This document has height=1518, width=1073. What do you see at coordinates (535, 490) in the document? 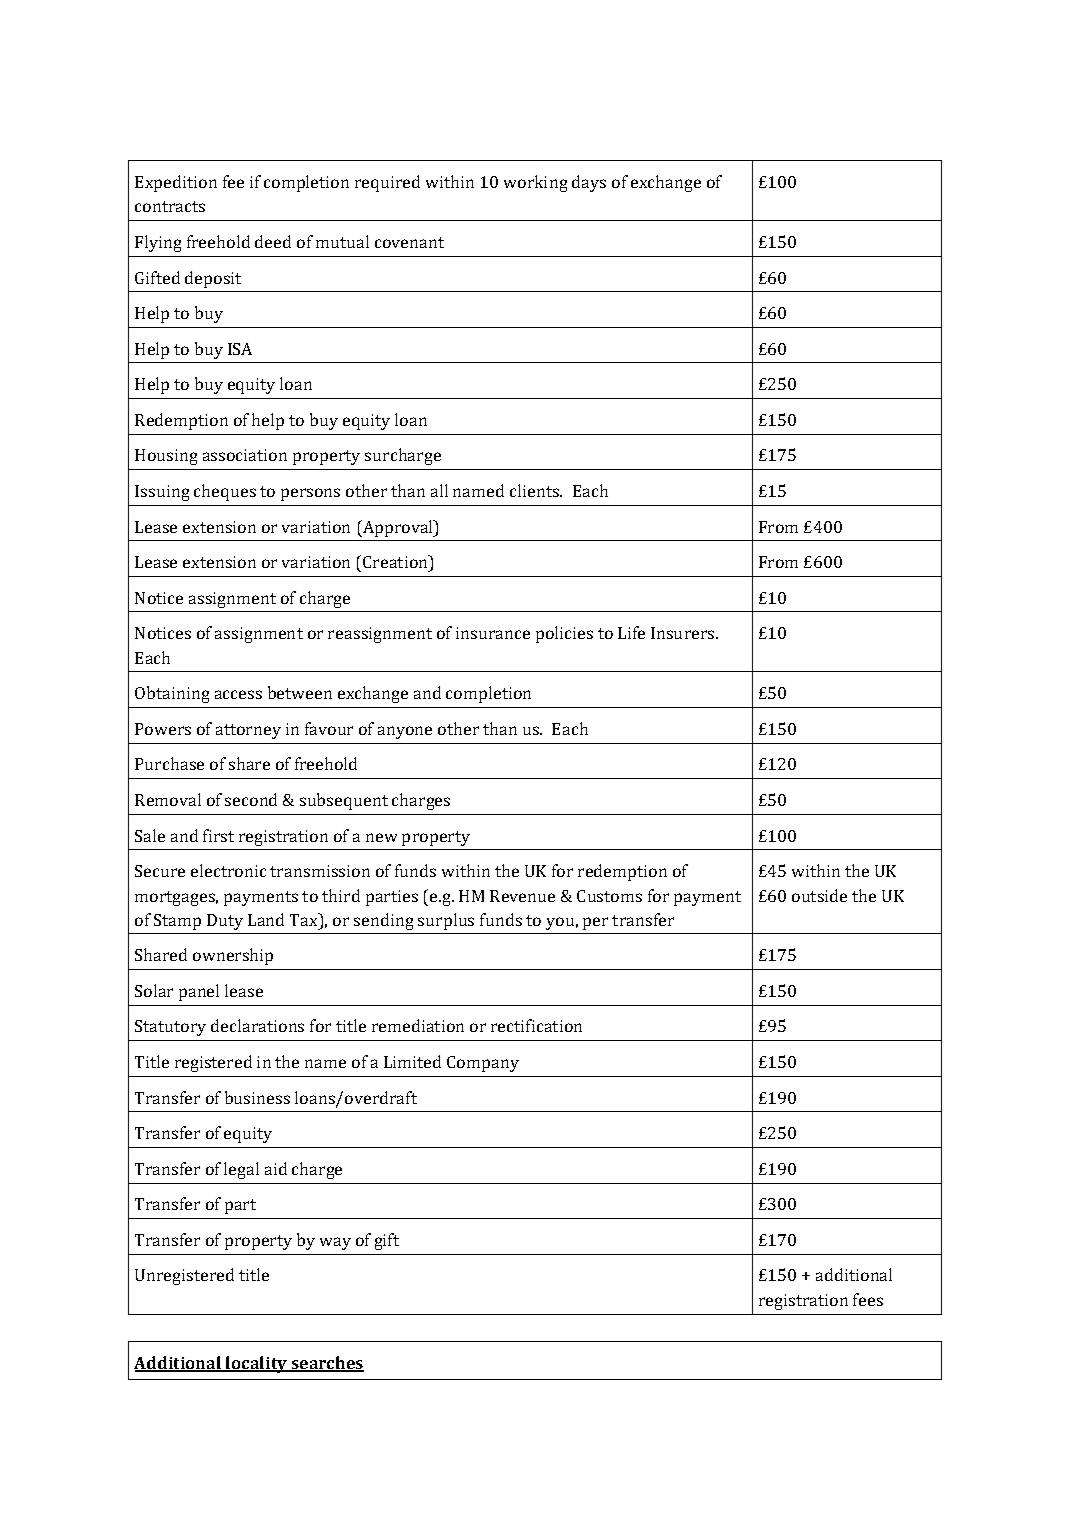
I see `clients` at bounding box center [535, 490].
